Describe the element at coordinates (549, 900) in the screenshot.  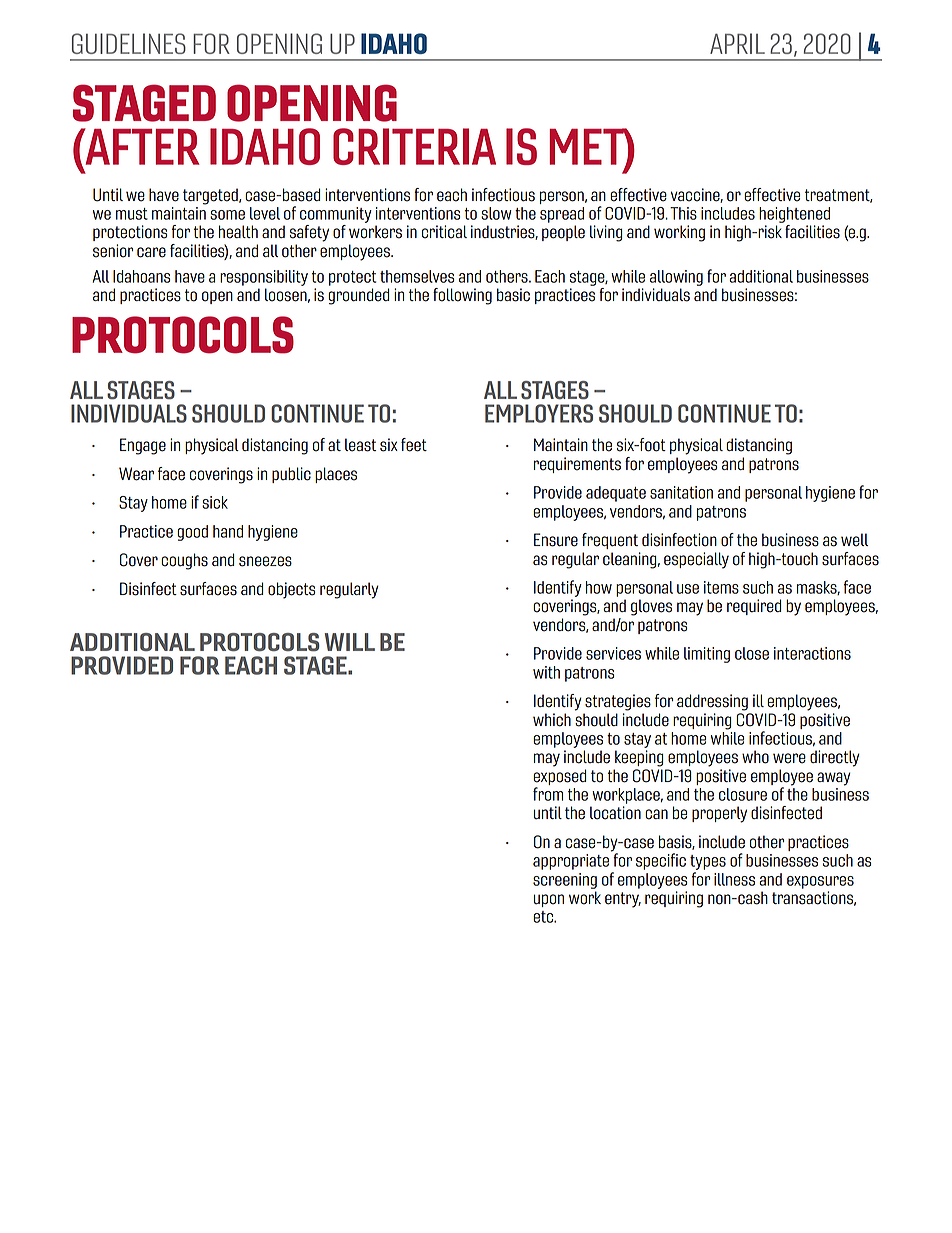
I see `upon` at that location.
